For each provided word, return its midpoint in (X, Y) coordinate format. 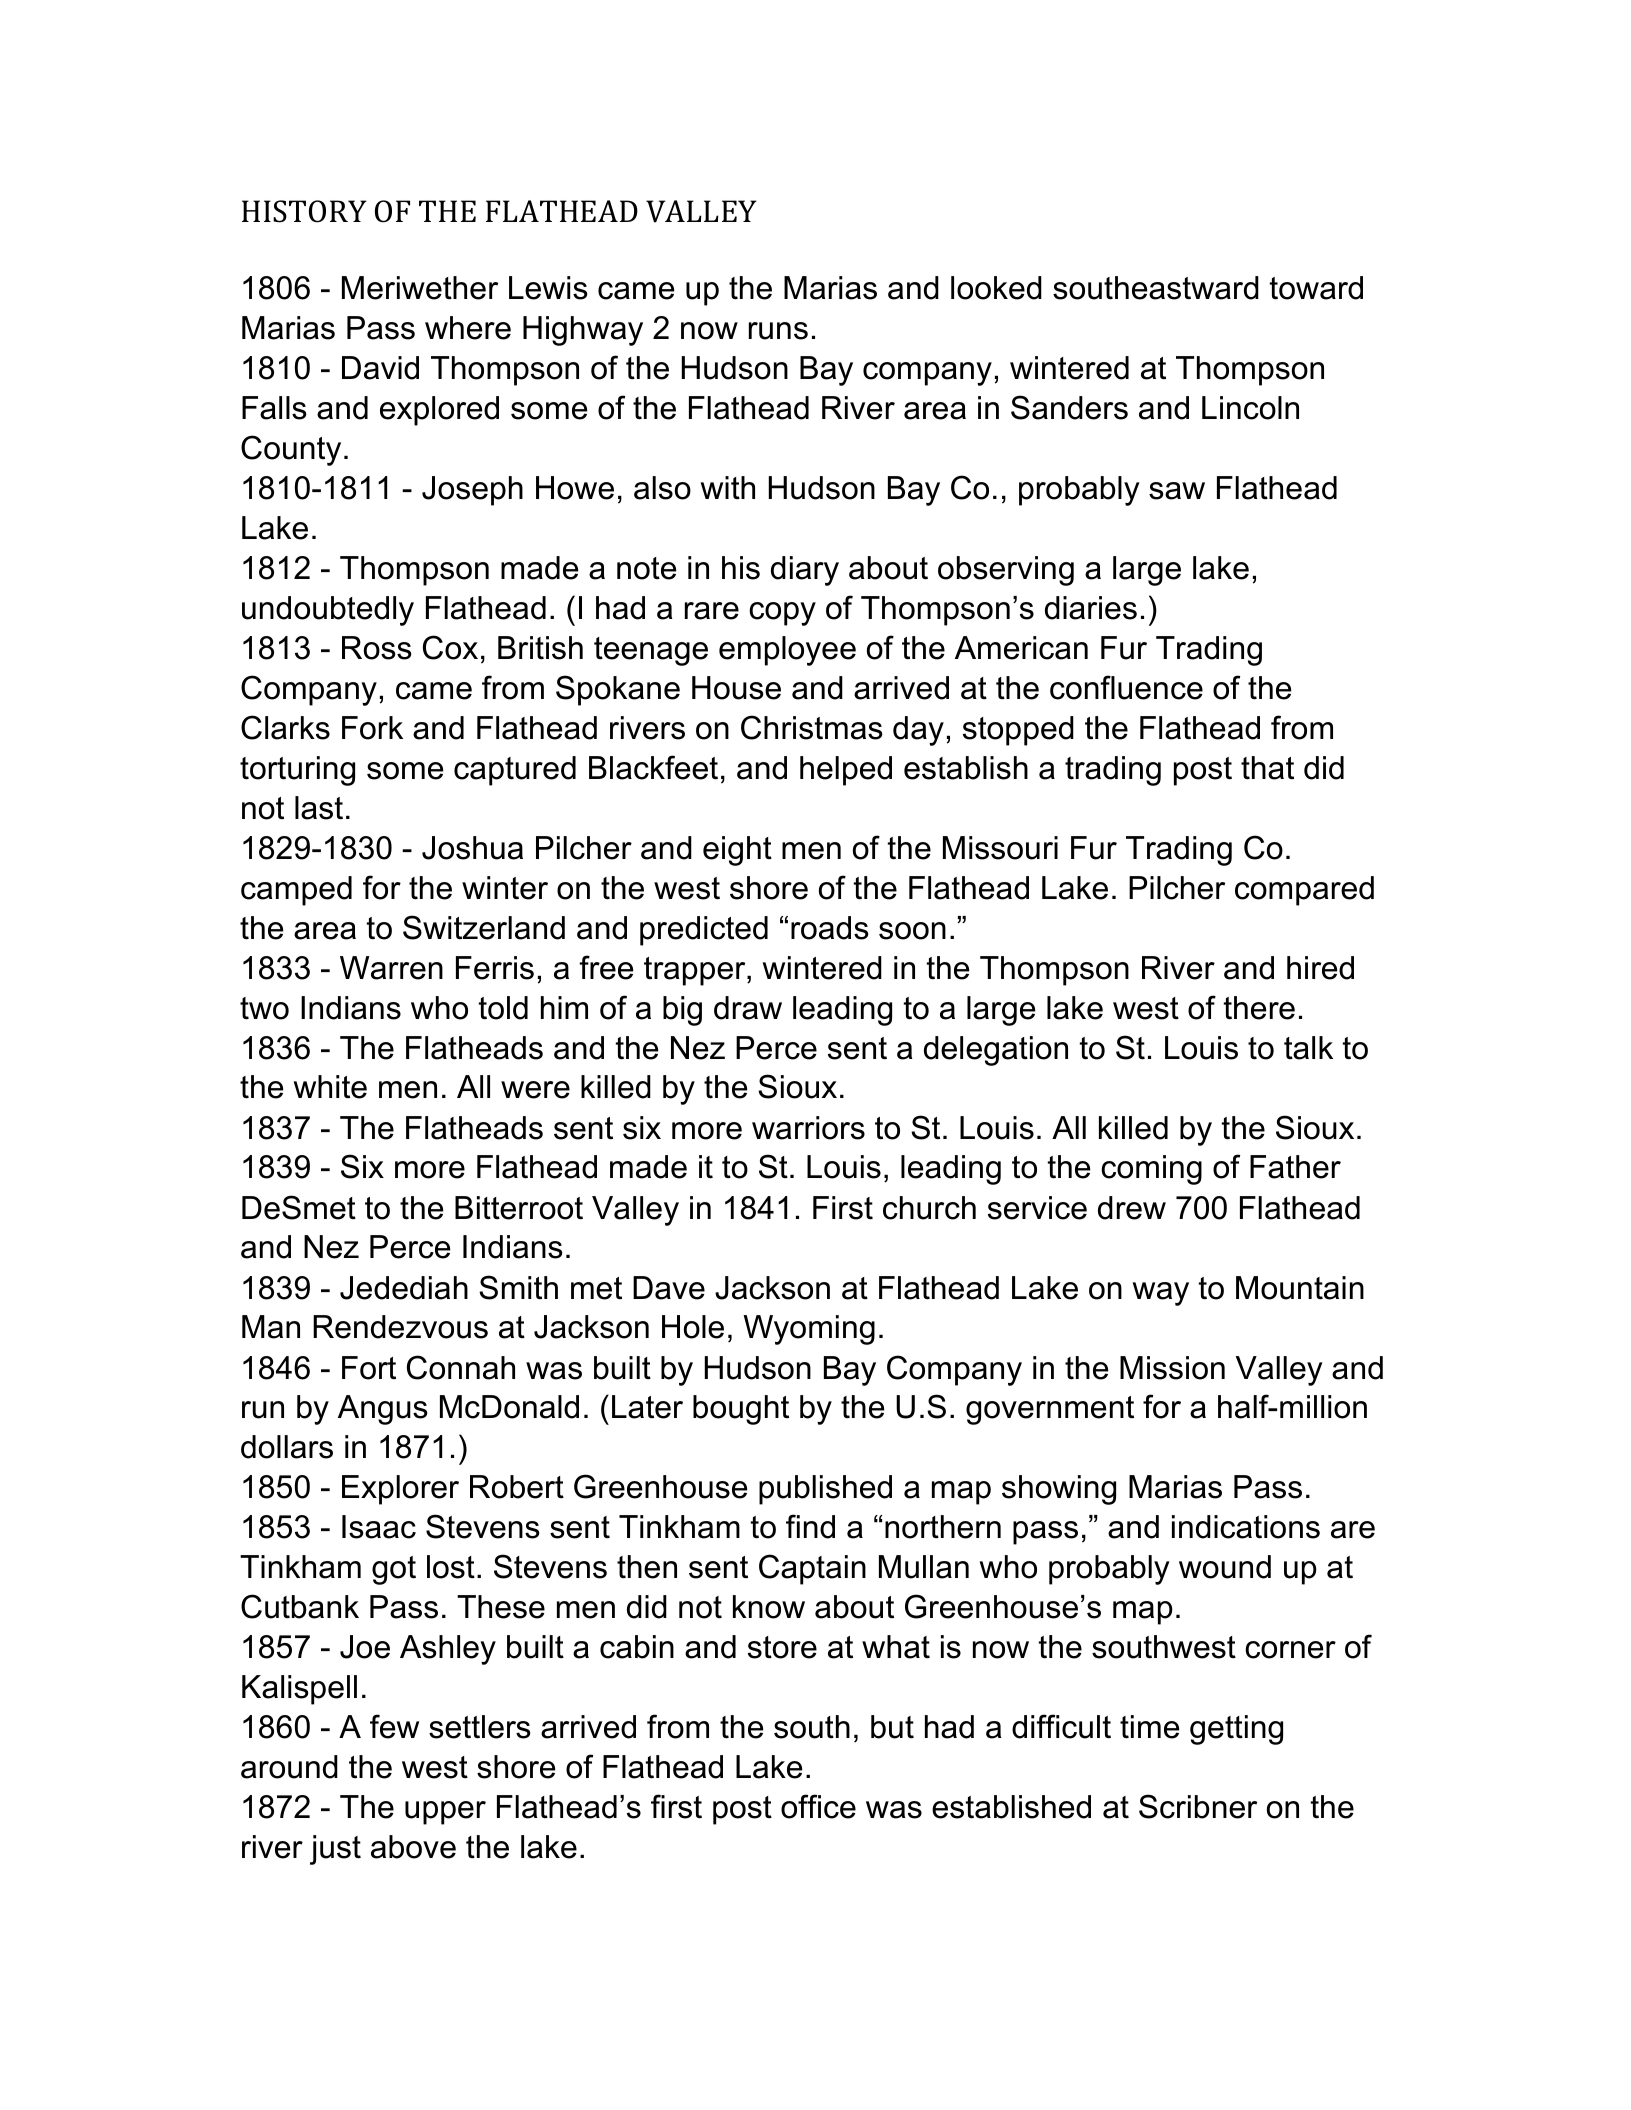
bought (741, 1410)
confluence (1126, 687)
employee (787, 651)
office (818, 1806)
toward (1316, 288)
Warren (391, 968)
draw (748, 1008)
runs (778, 331)
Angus (382, 1410)
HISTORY (304, 211)
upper (445, 1813)
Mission (1172, 1368)
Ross (376, 648)
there (1259, 1008)
